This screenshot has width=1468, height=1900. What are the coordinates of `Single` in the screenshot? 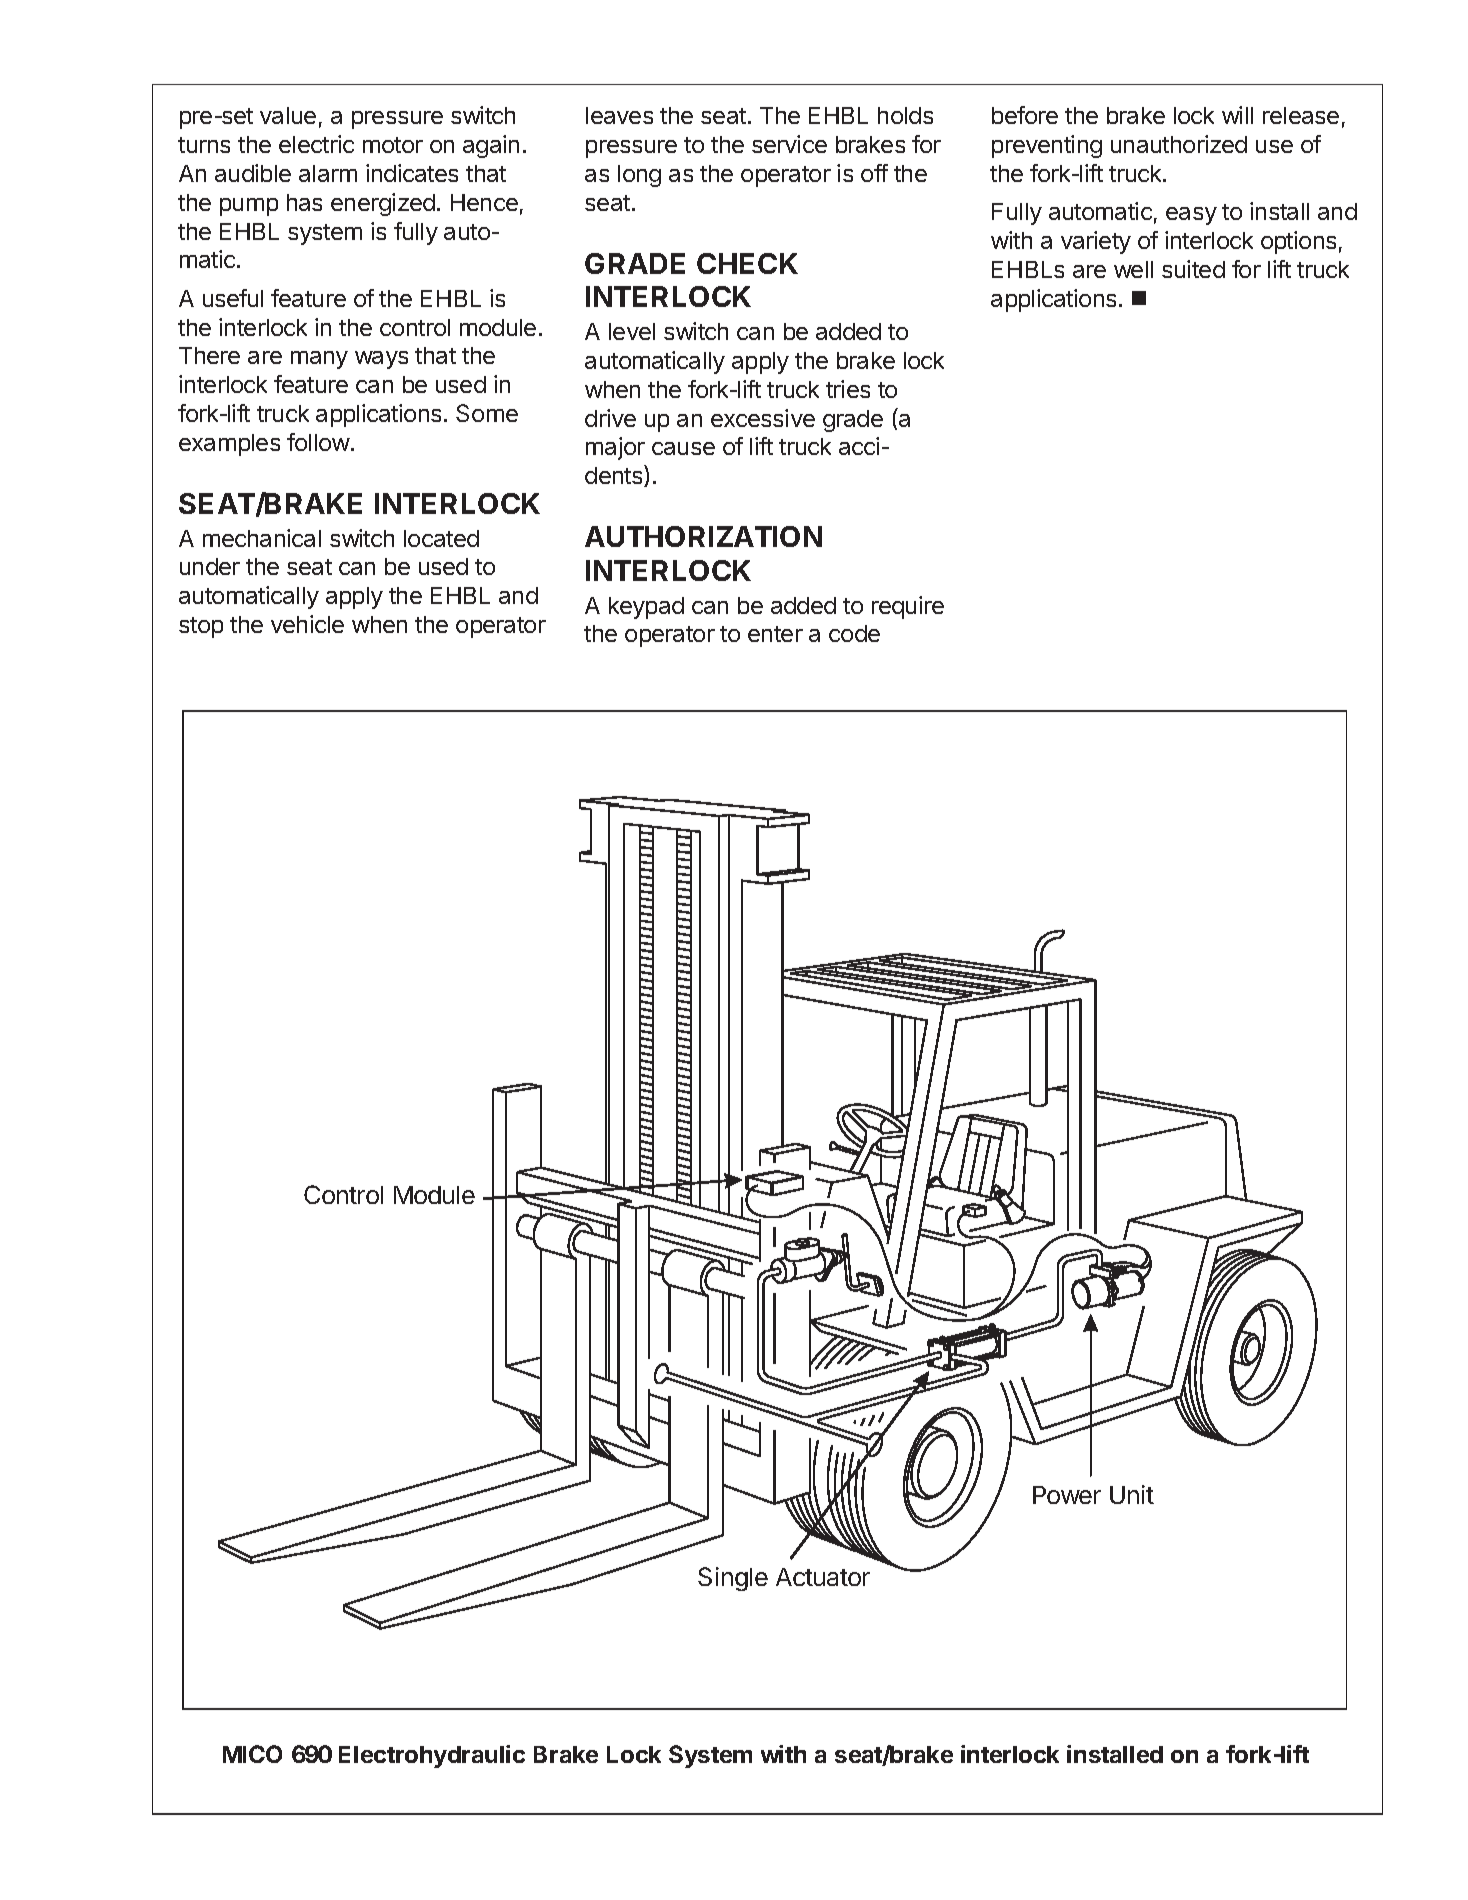 It's located at (733, 1579).
